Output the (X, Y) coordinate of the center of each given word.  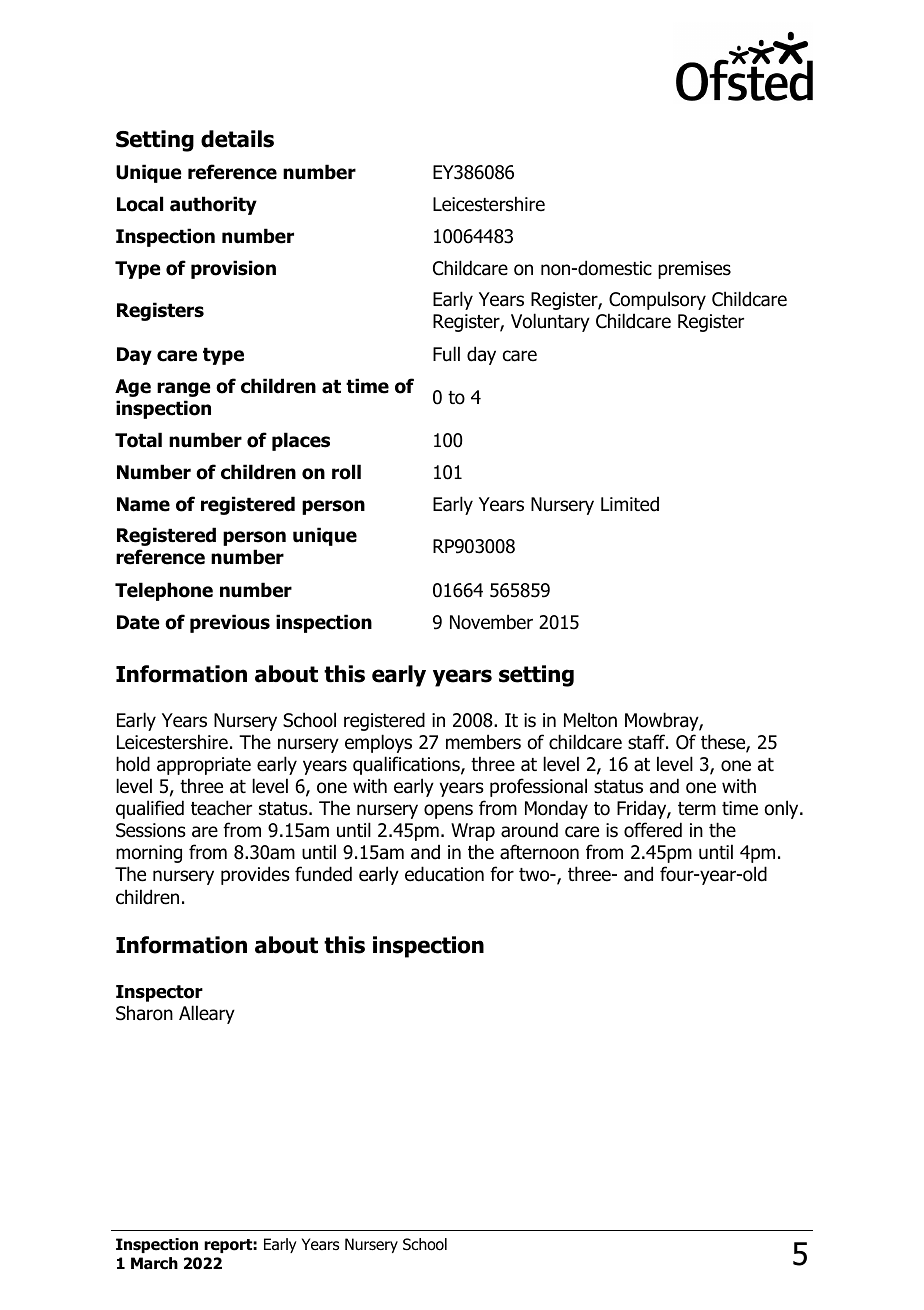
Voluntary (550, 322)
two (535, 875)
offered (653, 830)
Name (143, 504)
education (444, 874)
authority (213, 205)
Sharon (144, 1013)
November (491, 622)
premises (694, 270)
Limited (630, 504)
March (154, 1263)
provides (255, 875)
